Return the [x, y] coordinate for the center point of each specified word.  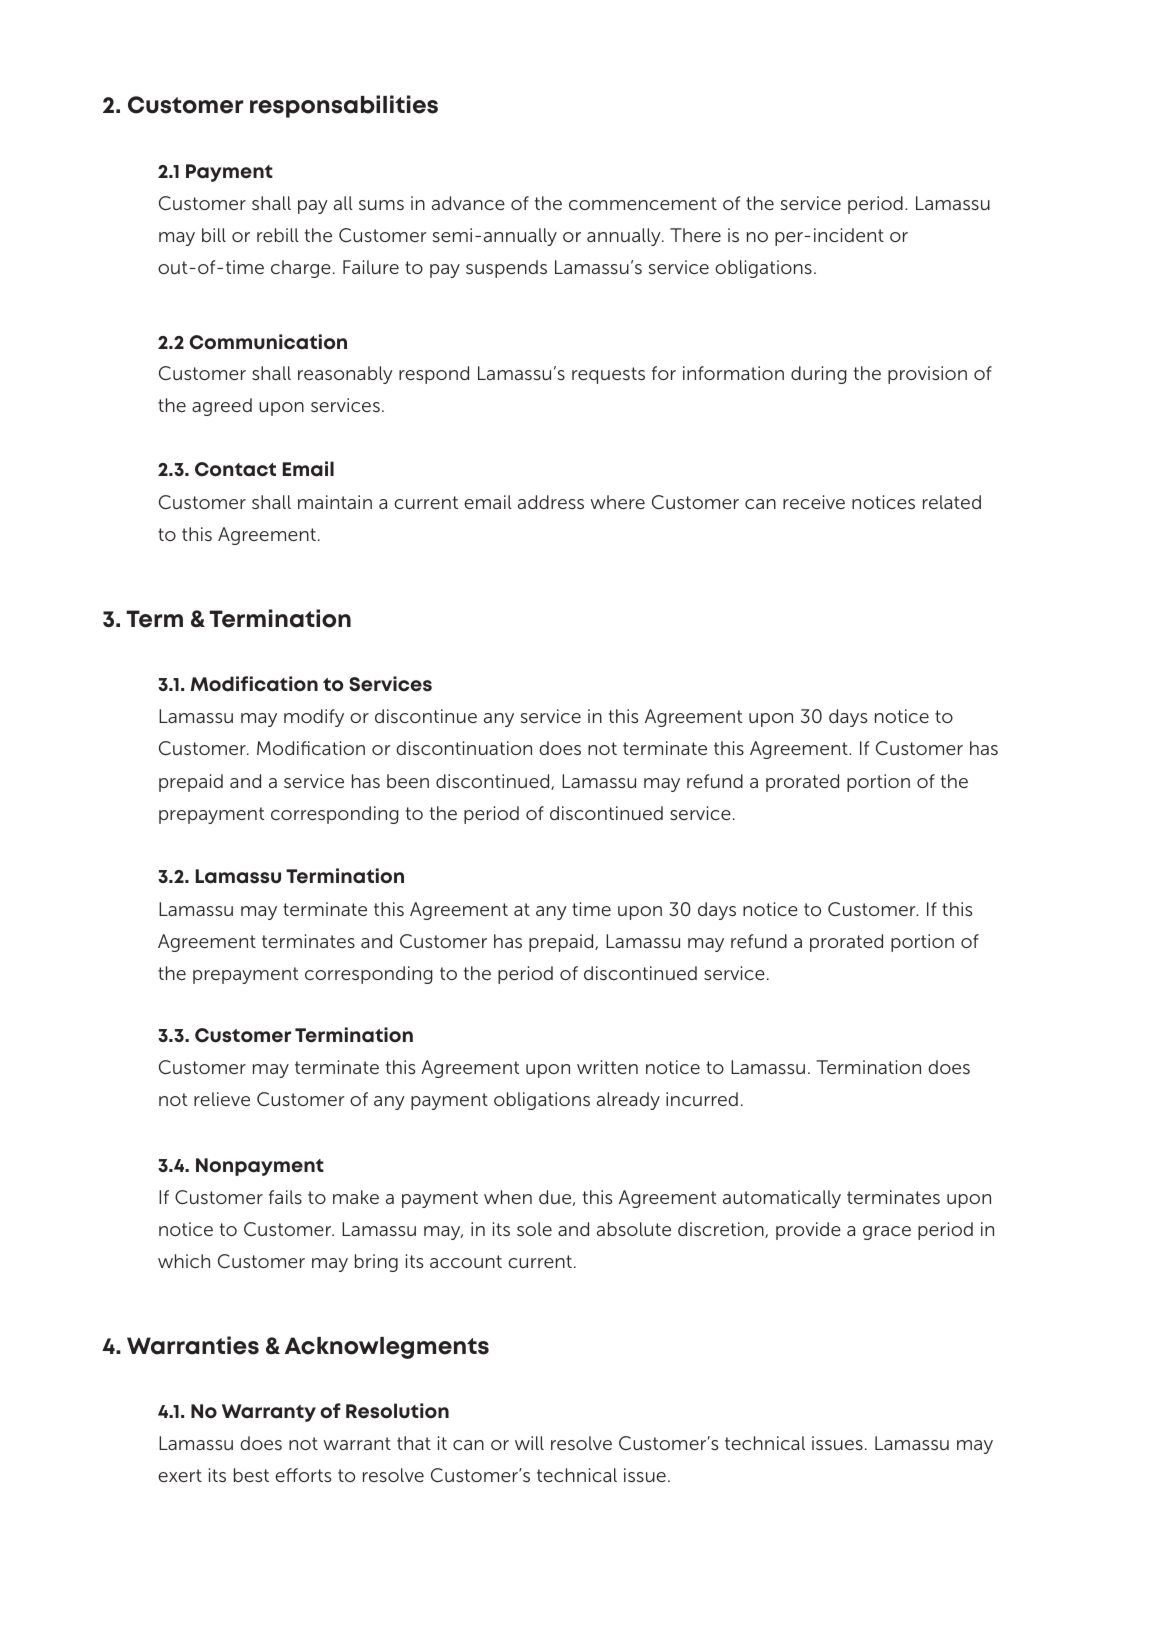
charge [301, 269]
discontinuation [464, 748]
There [695, 235]
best [251, 1475]
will [529, 1443]
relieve [222, 1099]
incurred [702, 1099]
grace [887, 1233]
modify [314, 718]
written [607, 1067]
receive [814, 502]
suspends [506, 269]
